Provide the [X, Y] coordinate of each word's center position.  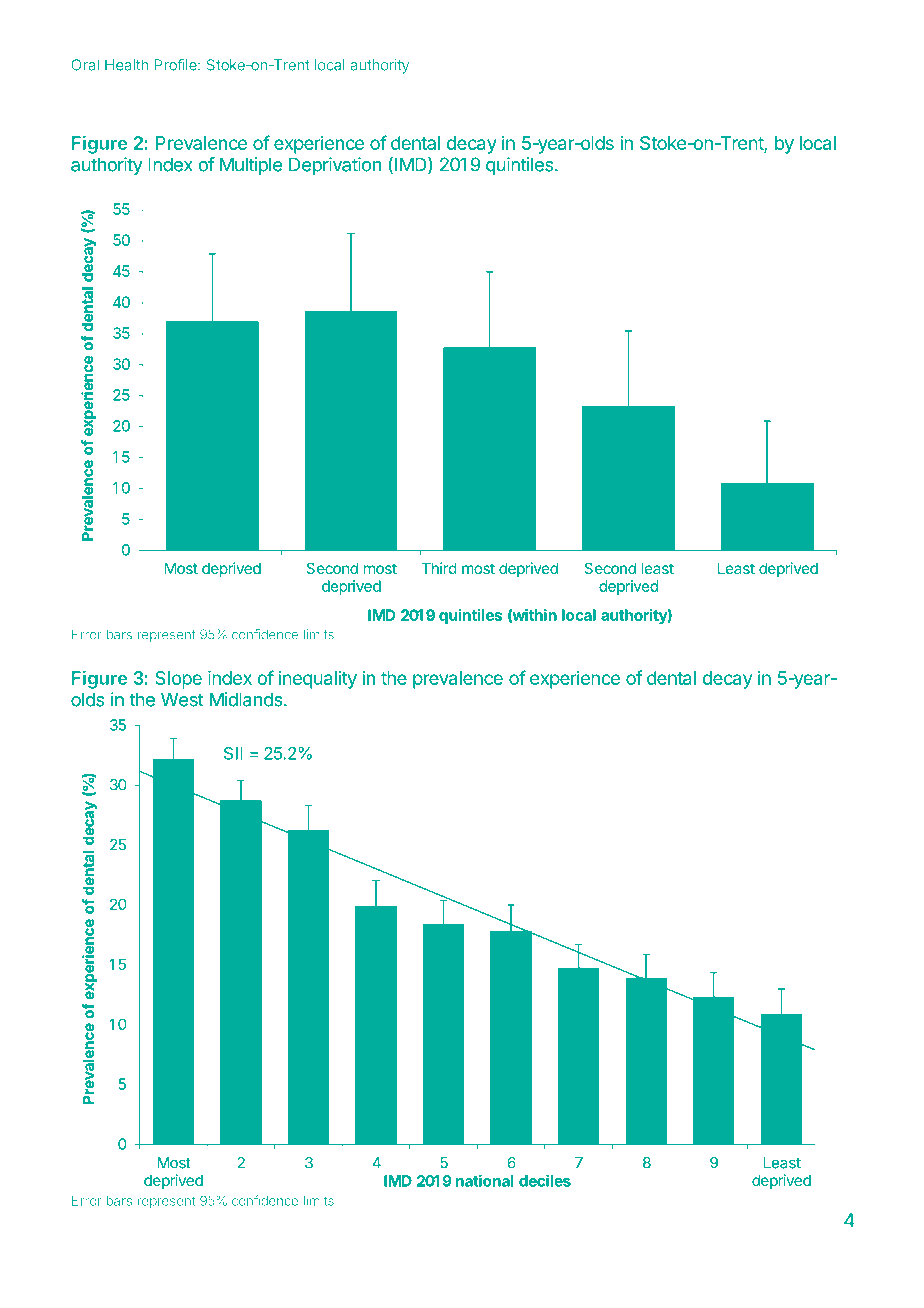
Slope [178, 680]
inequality [317, 680]
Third [439, 568]
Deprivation [335, 166]
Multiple [251, 166]
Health [126, 65]
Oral [85, 65]
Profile [176, 65]
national [485, 1180]
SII [233, 753]
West [182, 699]
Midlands [247, 699]
